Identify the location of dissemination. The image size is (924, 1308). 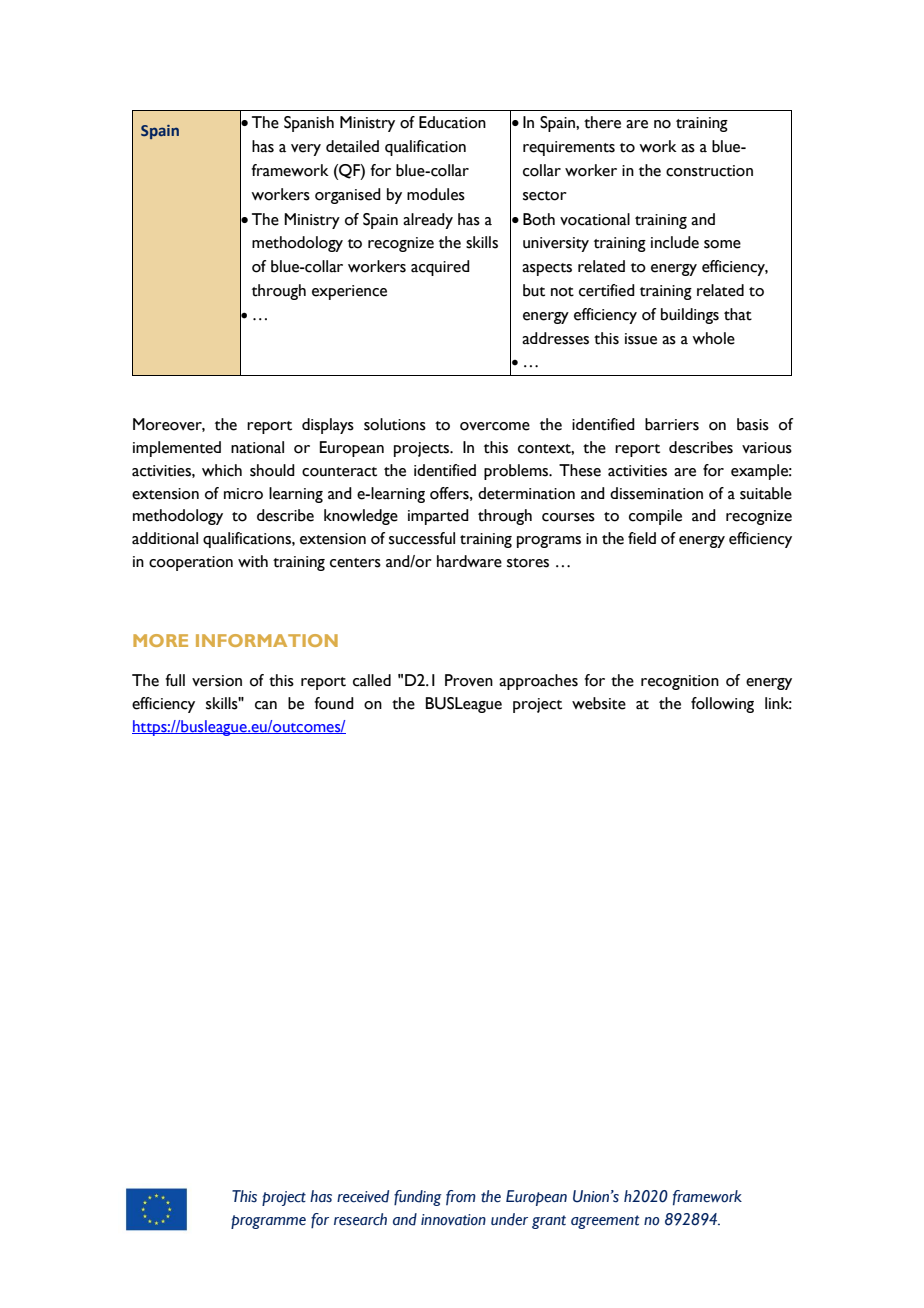
(656, 493).
